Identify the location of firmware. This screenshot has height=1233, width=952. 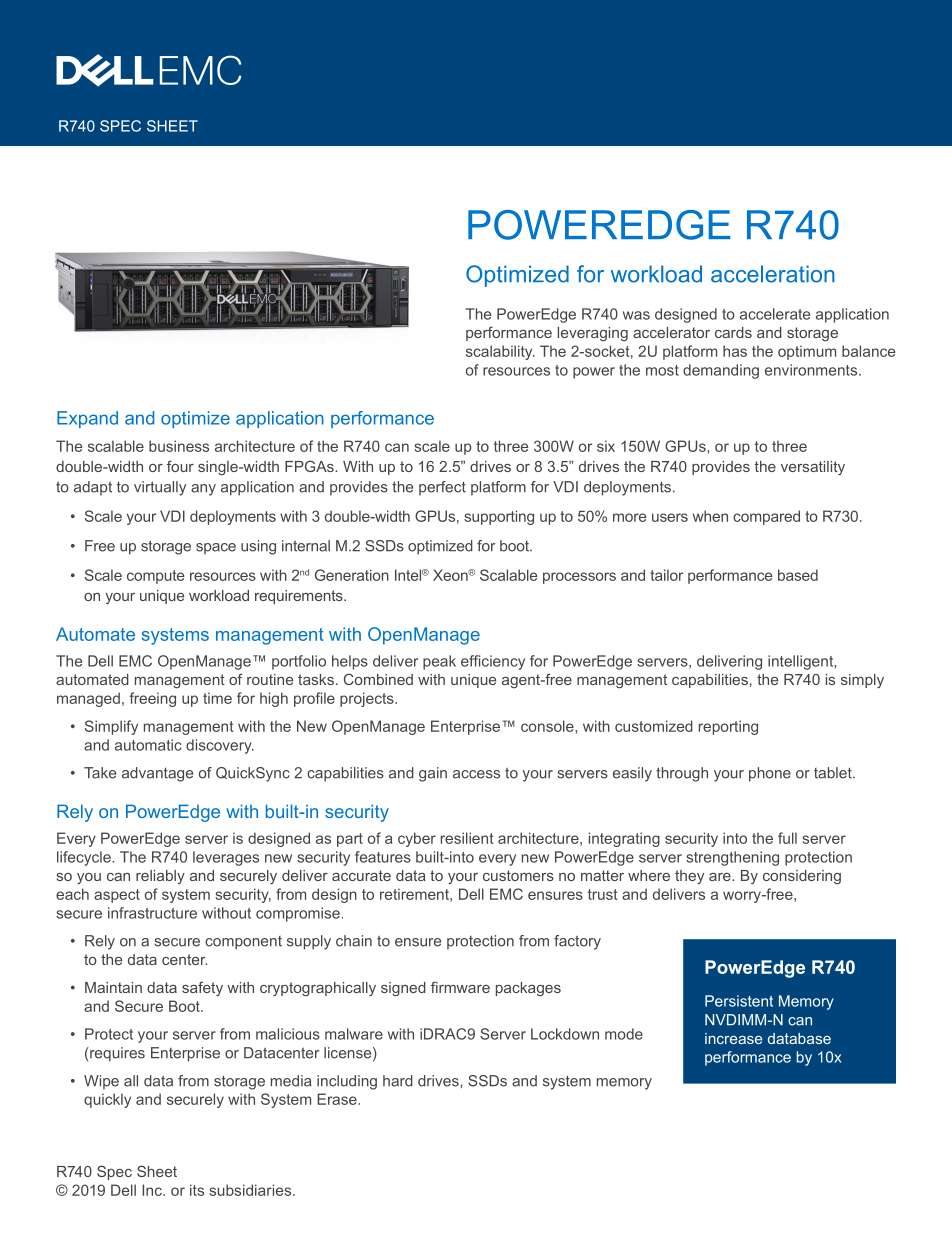
(460, 987).
